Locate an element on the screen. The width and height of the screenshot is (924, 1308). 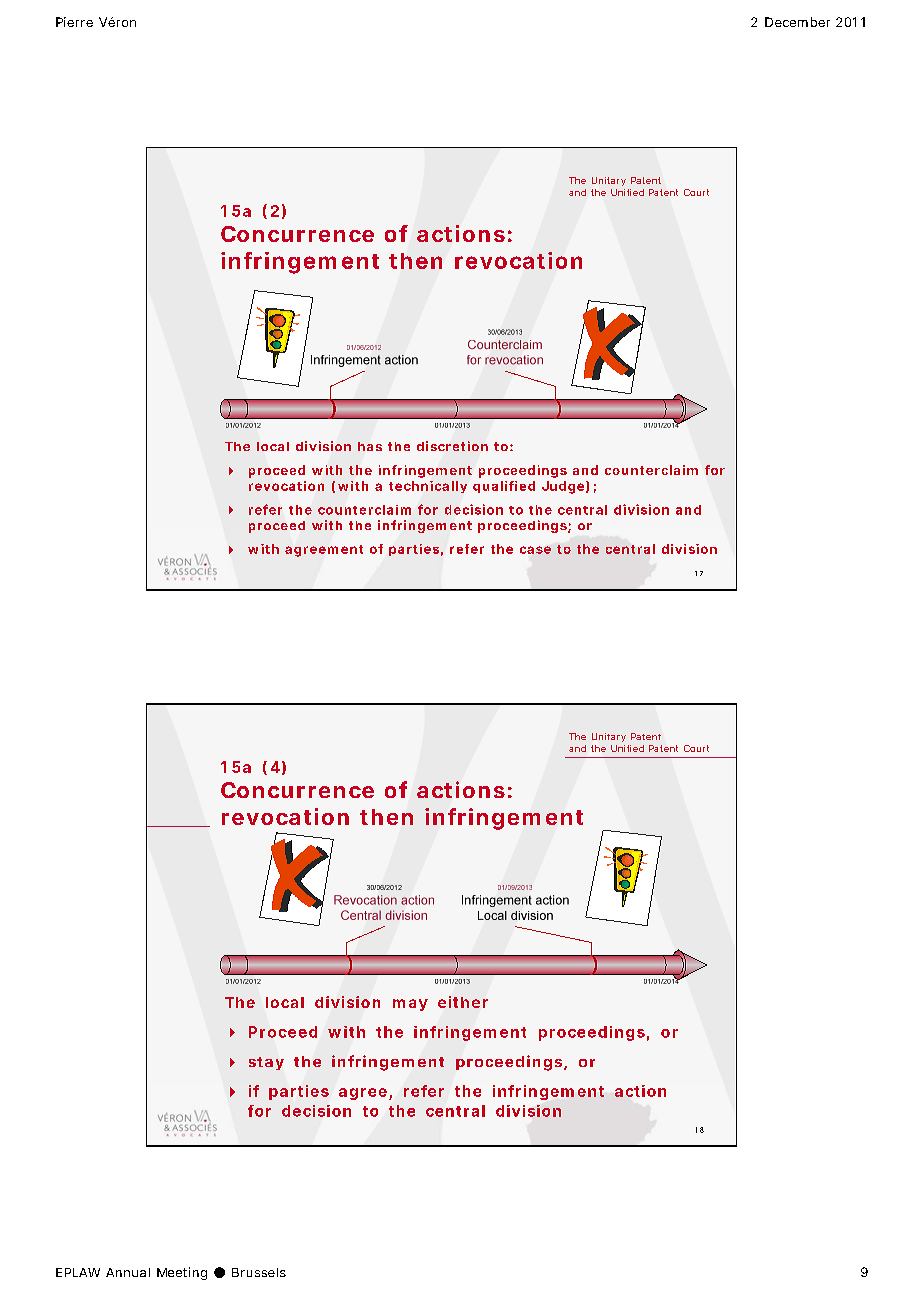
may is located at coordinates (410, 1005).
